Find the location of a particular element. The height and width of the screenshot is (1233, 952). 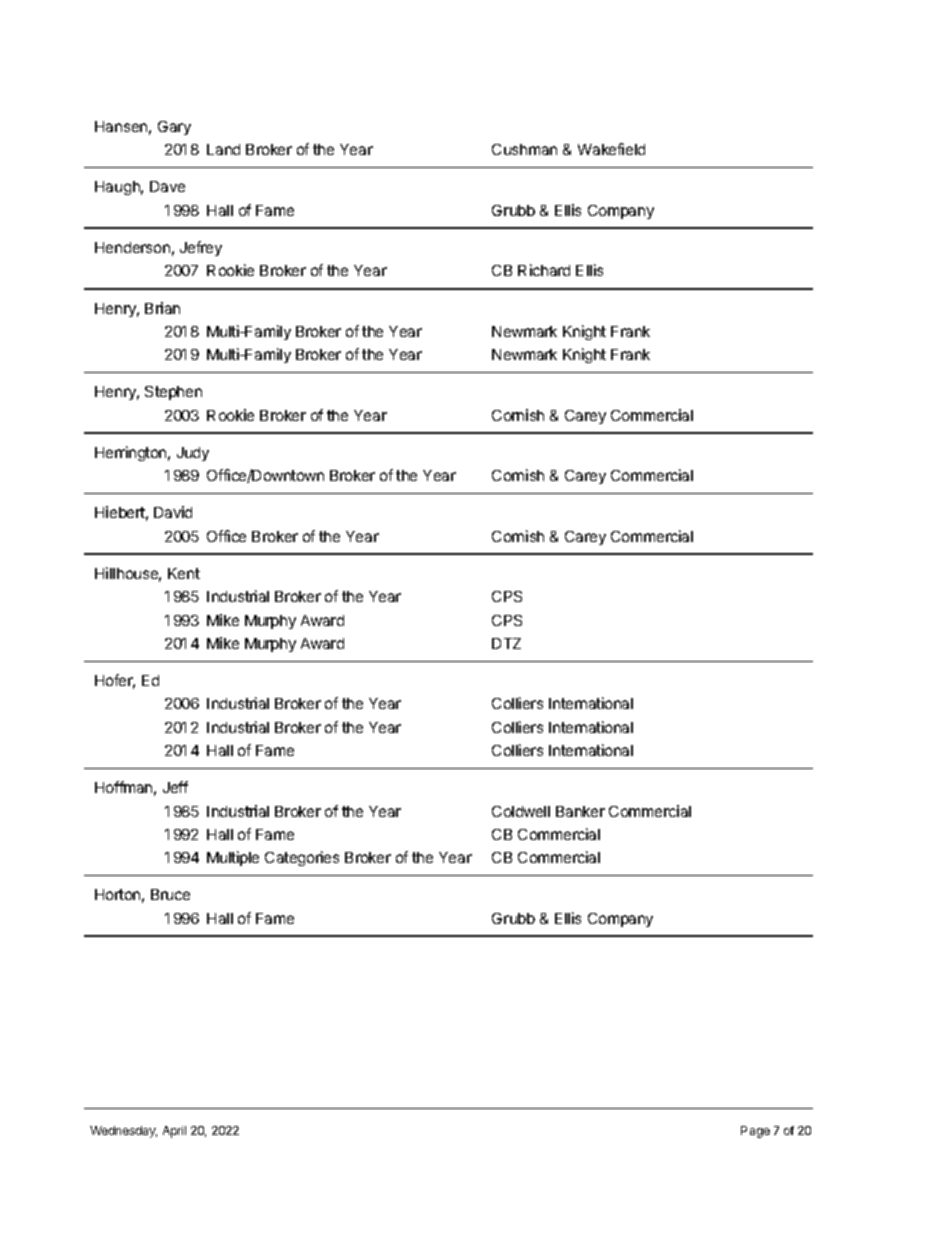

Land is located at coordinates (223, 149).
